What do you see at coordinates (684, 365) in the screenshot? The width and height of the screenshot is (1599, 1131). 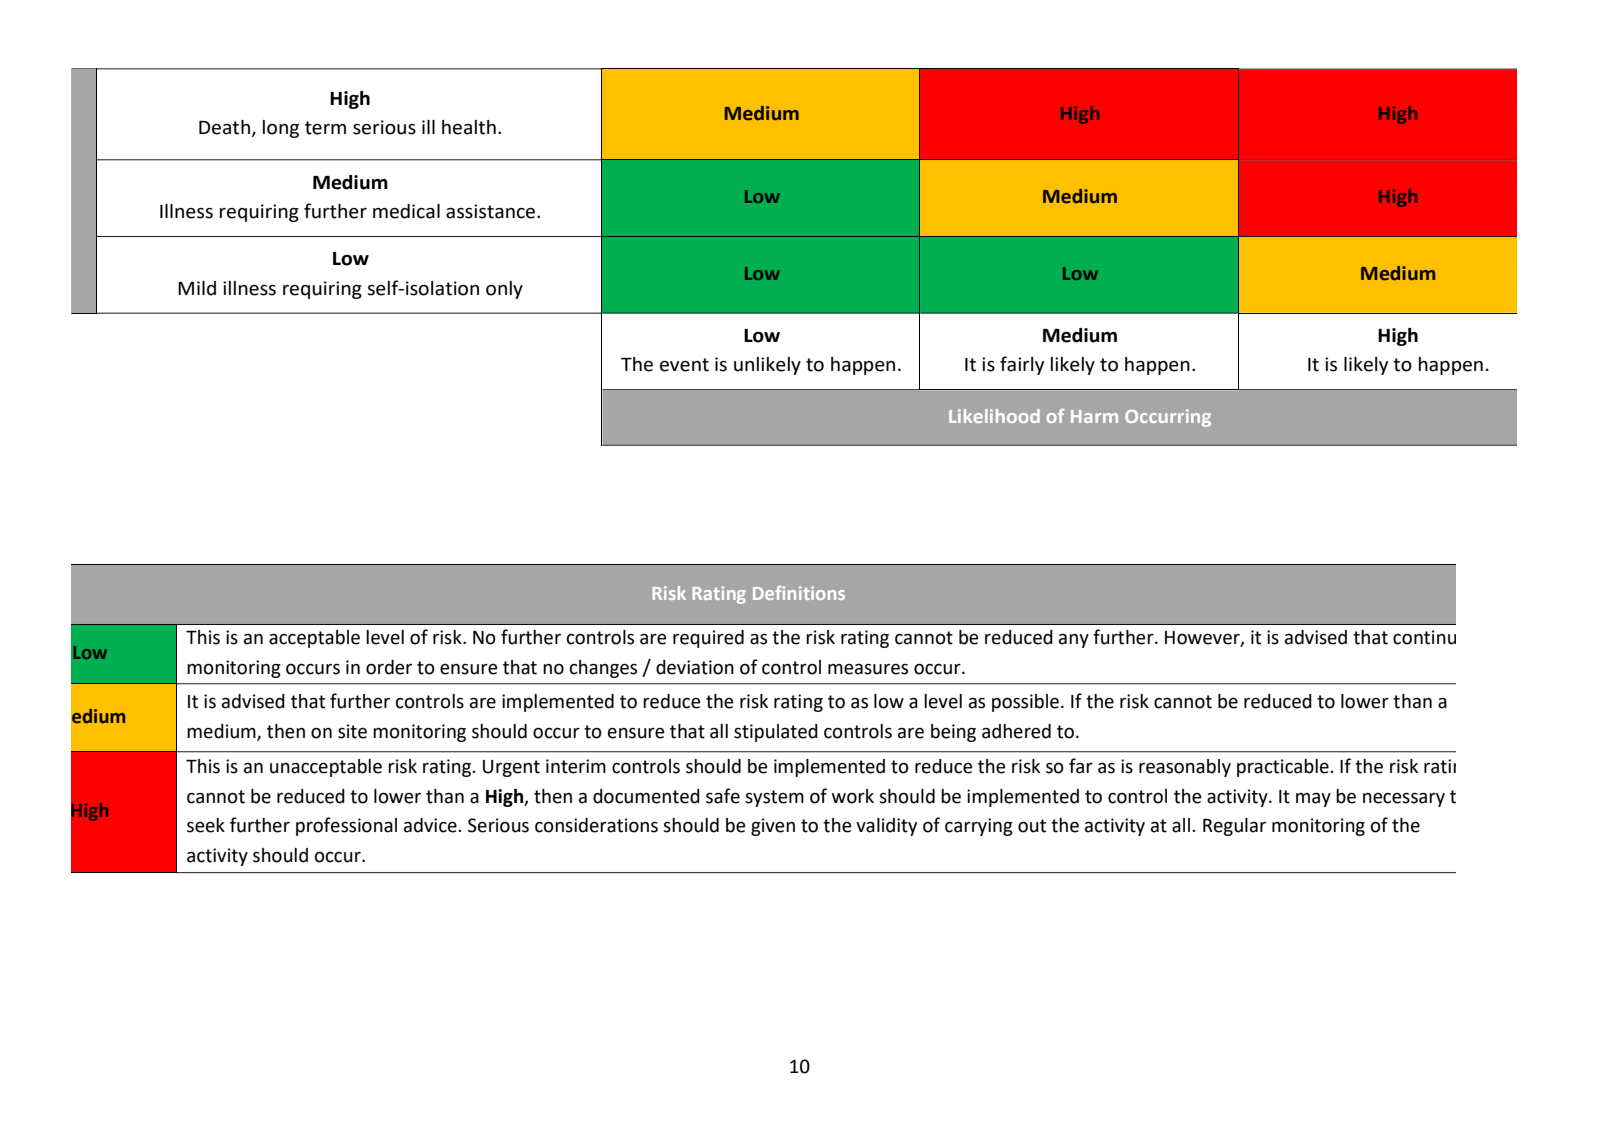 I see `event` at bounding box center [684, 365].
